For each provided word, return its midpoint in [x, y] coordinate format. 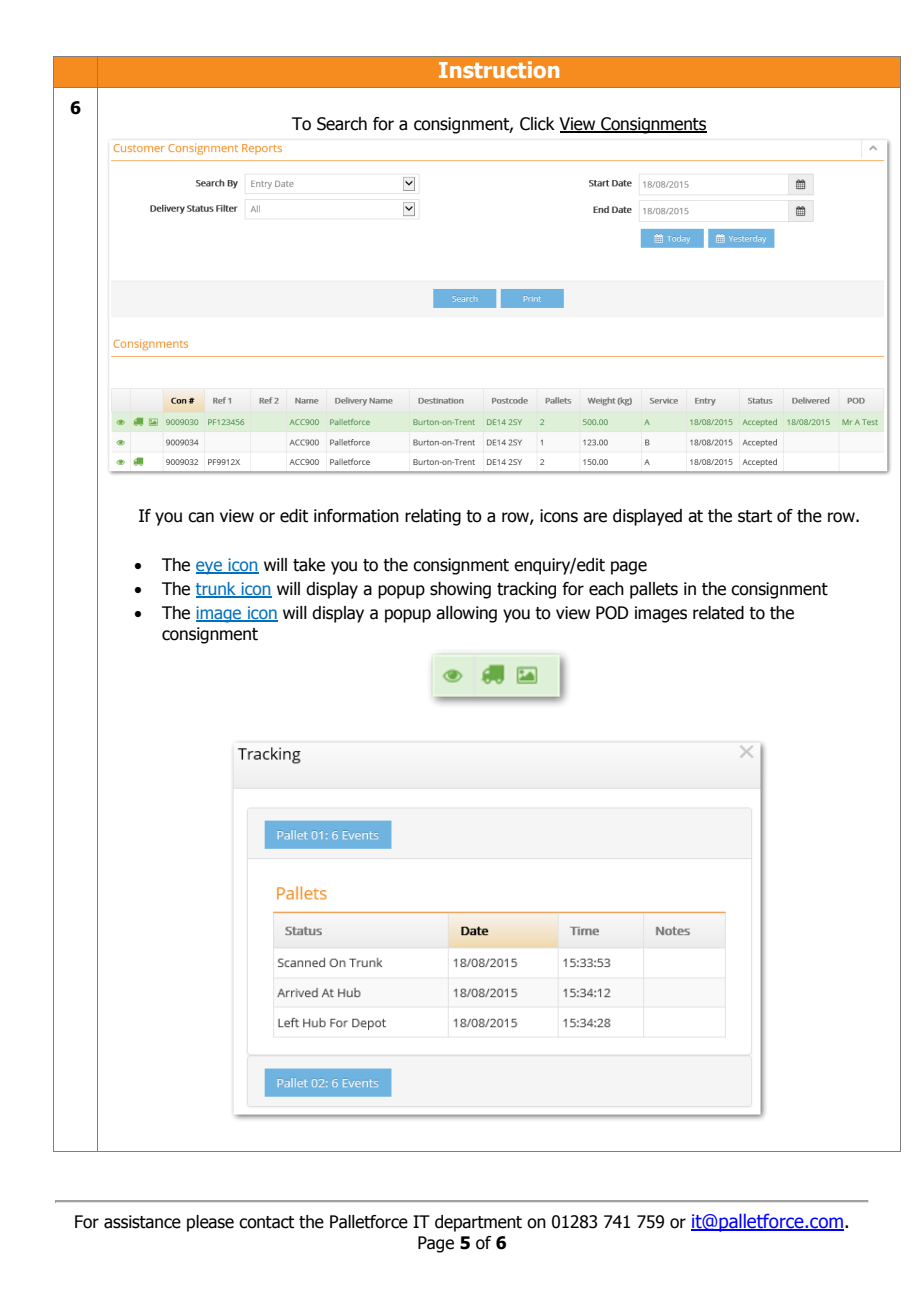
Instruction [499, 69]
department [478, 1223]
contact [266, 1222]
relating [433, 517]
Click [537, 124]
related [718, 613]
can [201, 517]
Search [342, 124]
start [755, 516]
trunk [217, 590]
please [210, 1223]
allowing [466, 614]
